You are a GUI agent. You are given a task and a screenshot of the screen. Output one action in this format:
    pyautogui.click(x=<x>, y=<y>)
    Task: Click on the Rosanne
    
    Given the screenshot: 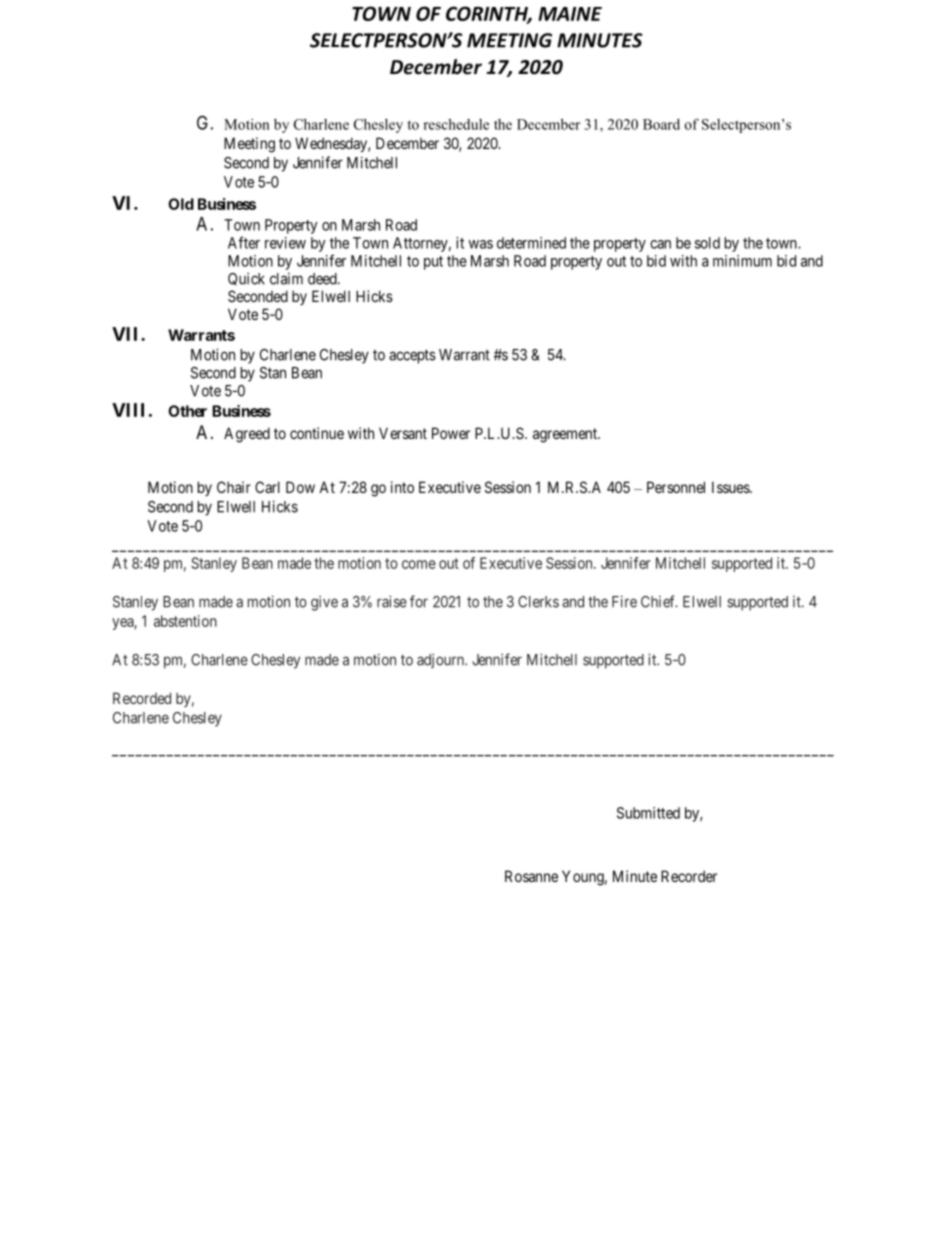 What is the action you would take?
    pyautogui.click(x=531, y=876)
